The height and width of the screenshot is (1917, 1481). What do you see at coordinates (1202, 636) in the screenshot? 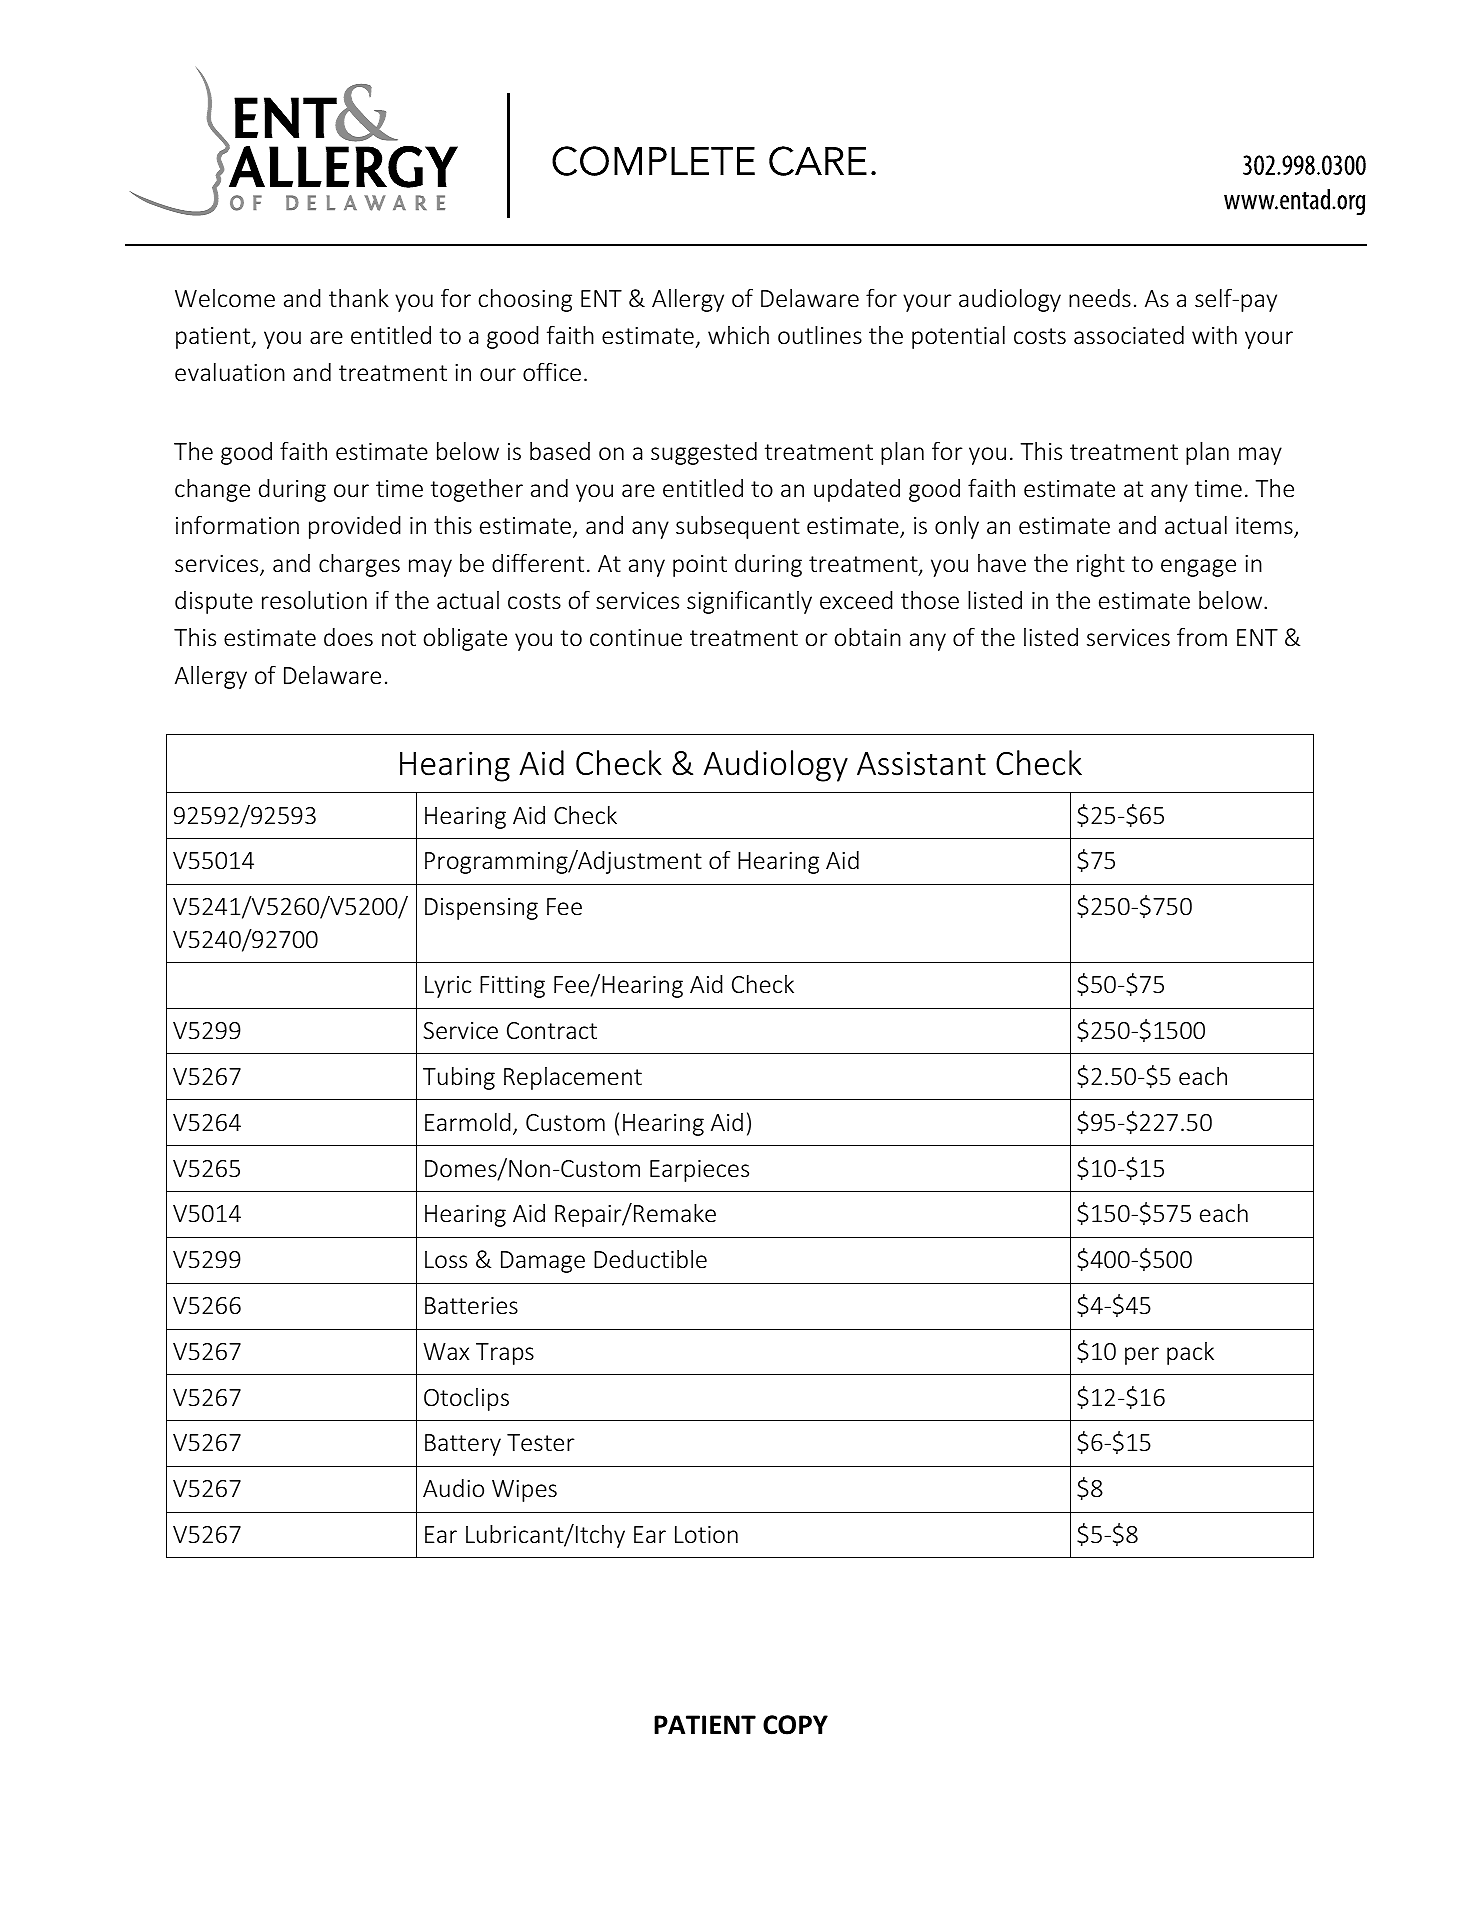
I see `from` at bounding box center [1202, 636].
